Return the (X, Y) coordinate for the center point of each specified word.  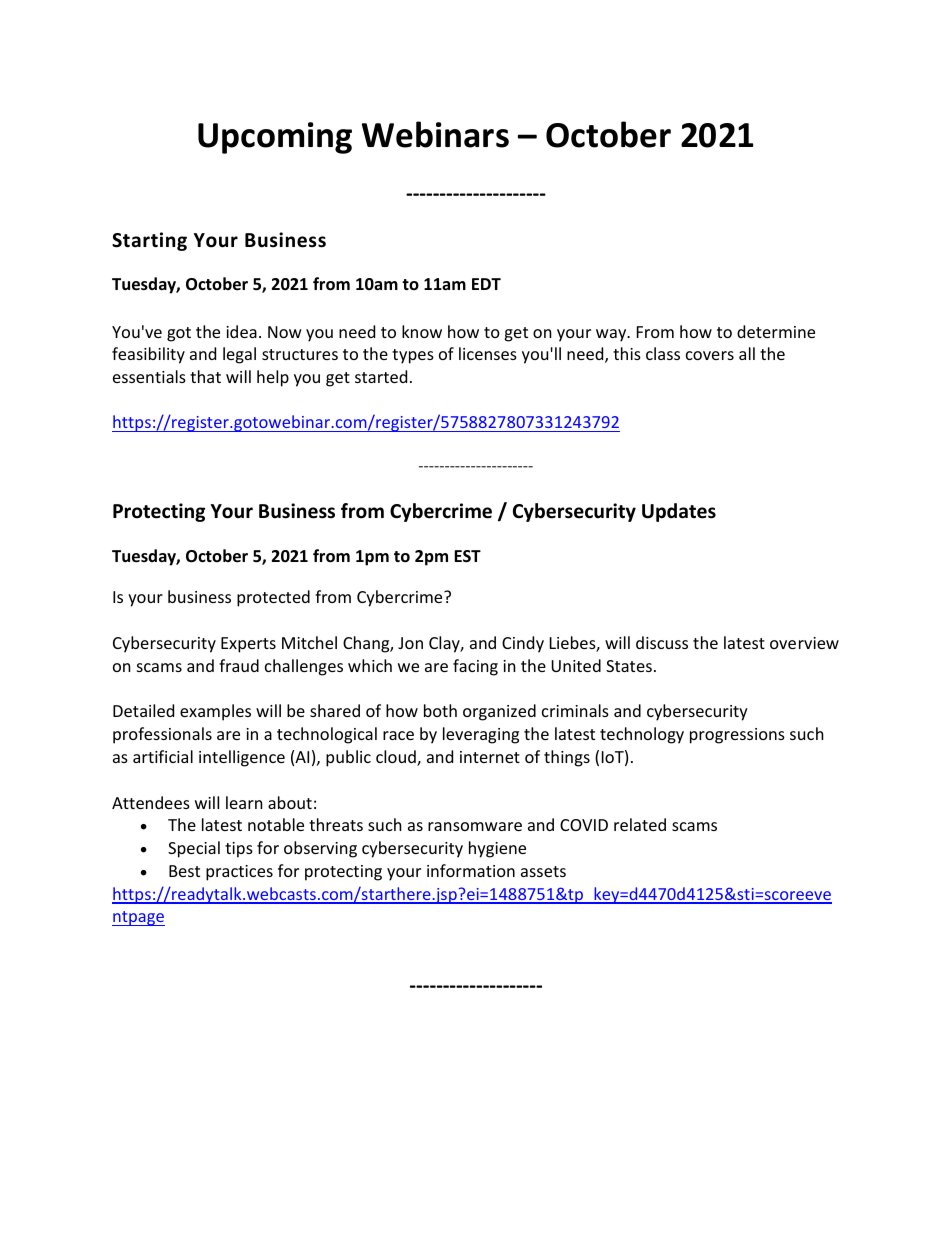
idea (241, 331)
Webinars (435, 134)
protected (273, 598)
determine (776, 331)
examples (215, 712)
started (381, 376)
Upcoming (275, 138)
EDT (486, 284)
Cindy (523, 644)
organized (499, 712)
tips (239, 850)
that (205, 376)
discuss (662, 642)
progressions (737, 736)
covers (710, 355)
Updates (679, 512)
